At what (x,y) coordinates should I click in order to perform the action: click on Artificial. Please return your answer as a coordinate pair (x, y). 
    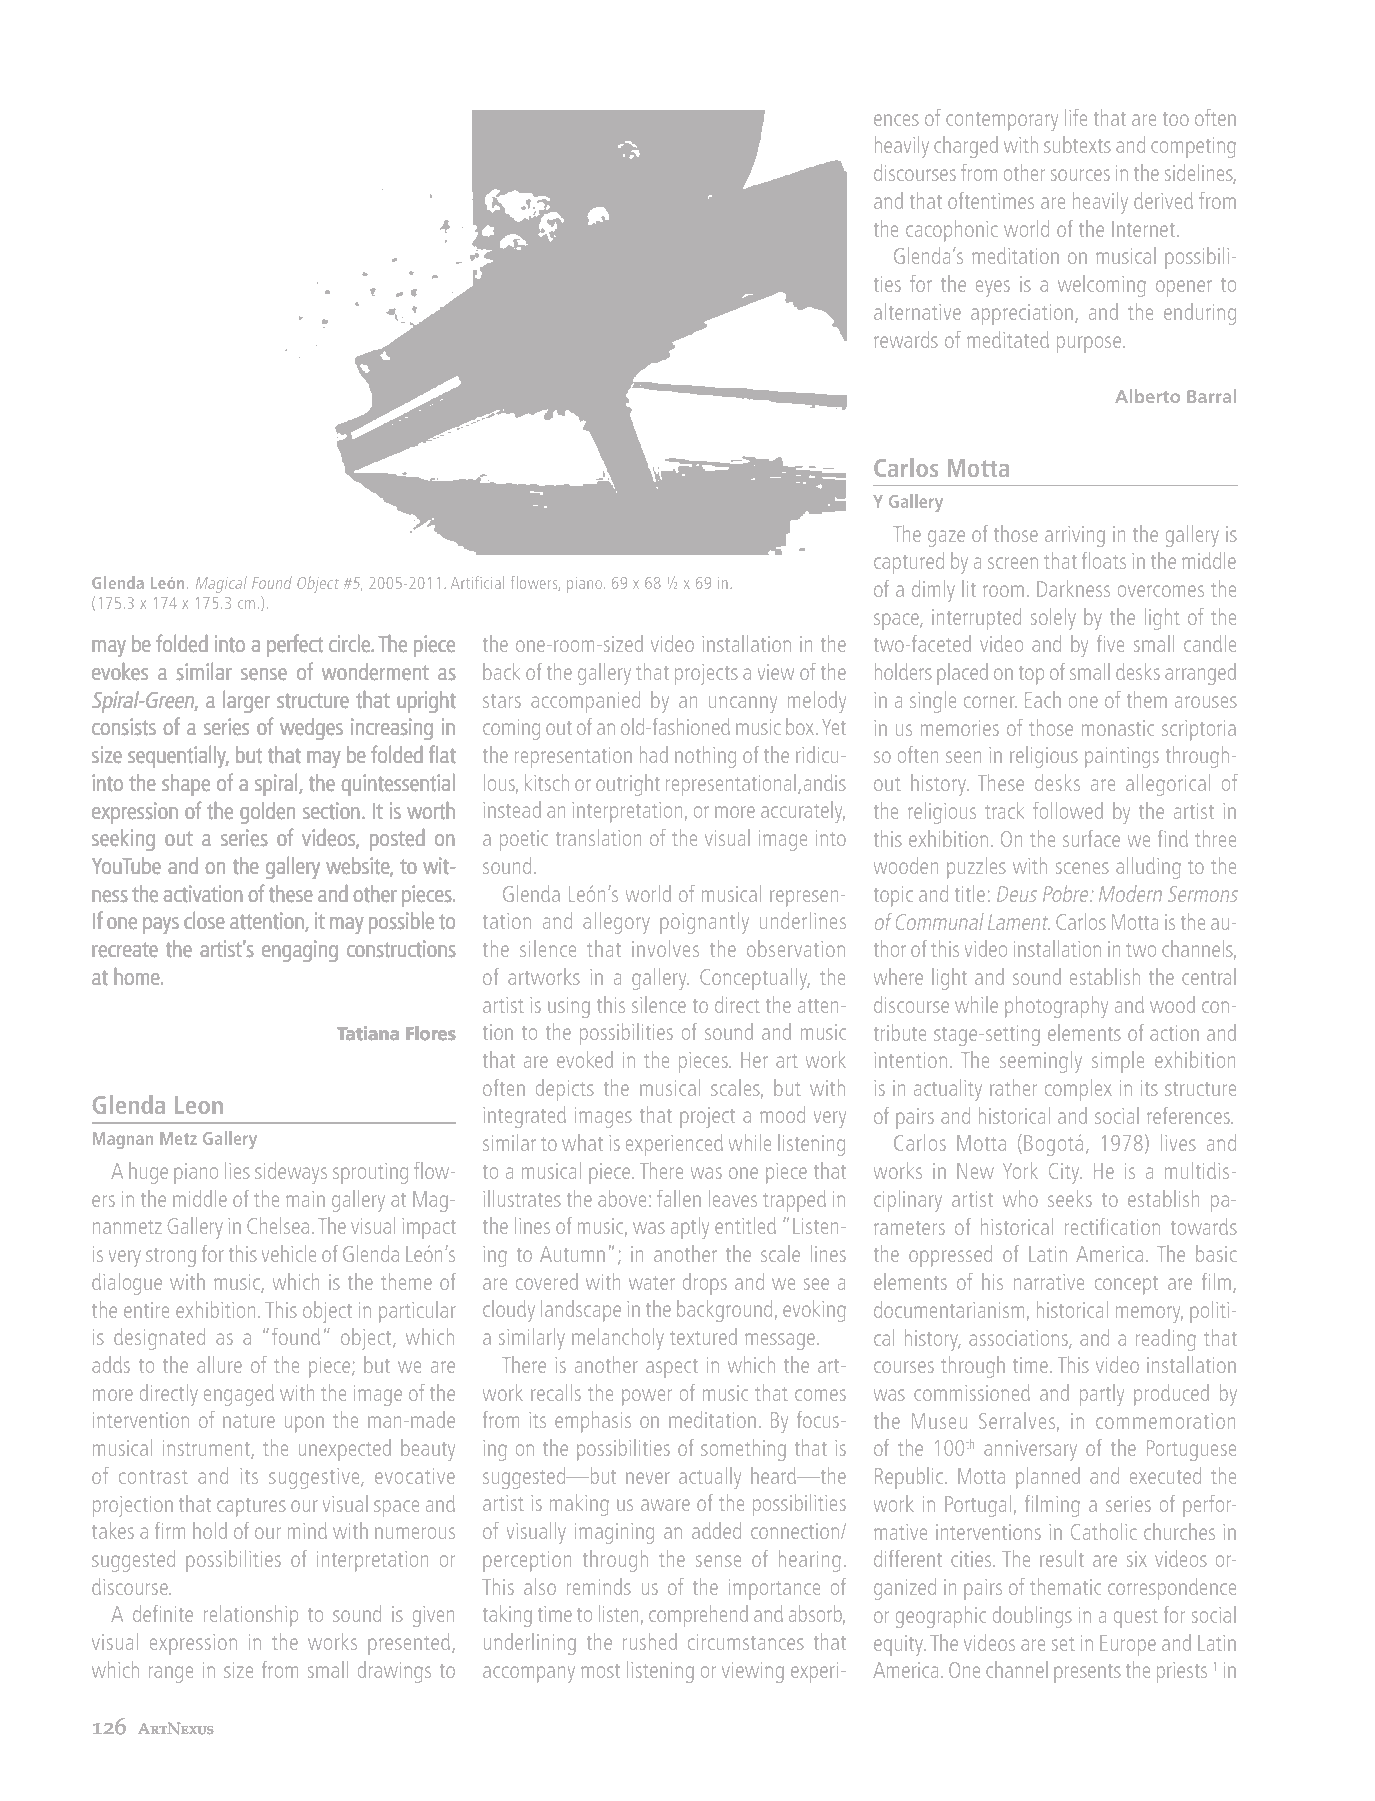
    Looking at the image, I should click on (477, 582).
